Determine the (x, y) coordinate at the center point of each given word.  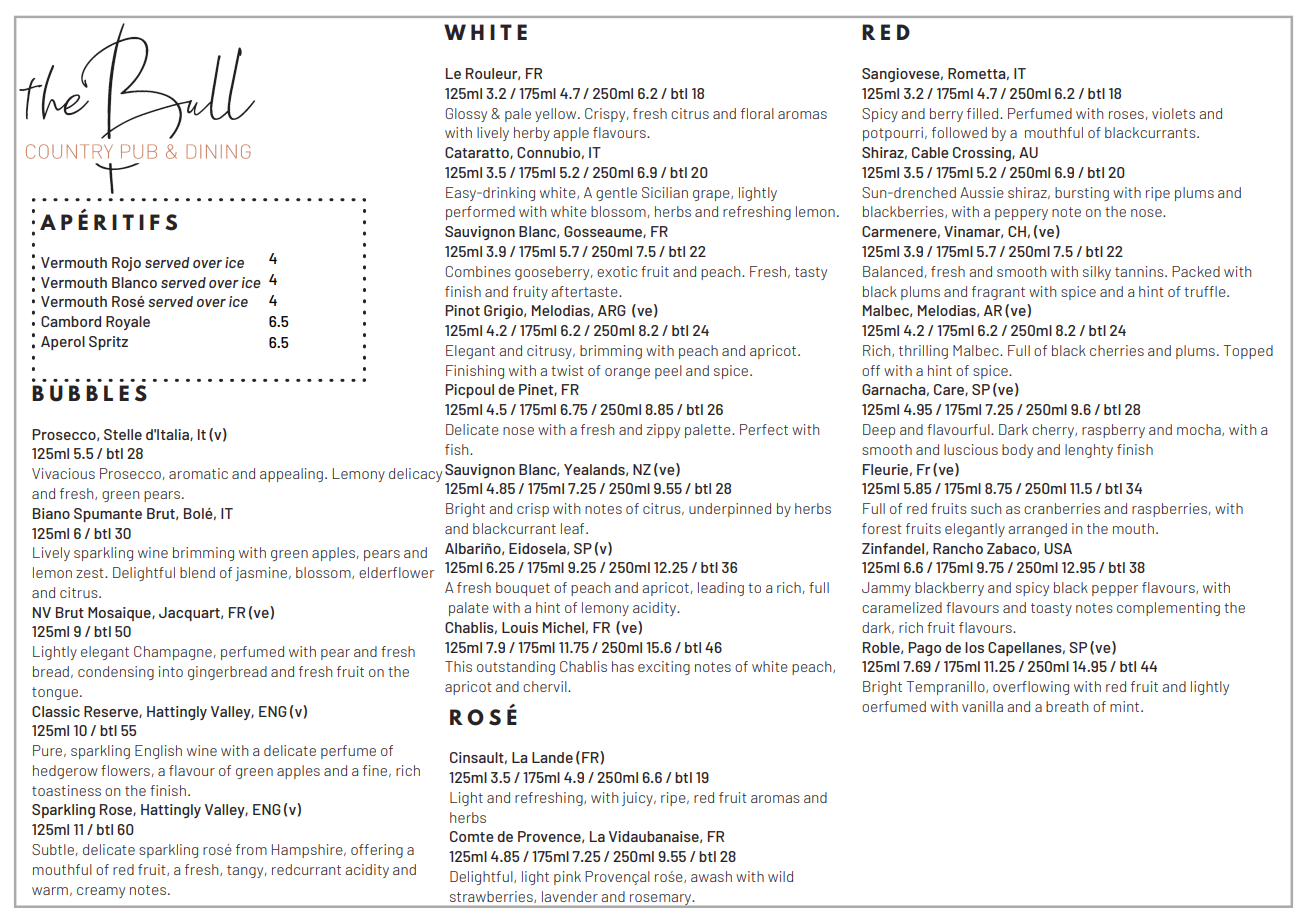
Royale (128, 323)
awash (711, 876)
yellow (557, 115)
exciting (664, 668)
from (251, 849)
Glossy (466, 115)
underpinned (730, 510)
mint (1126, 706)
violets (1173, 113)
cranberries (1062, 508)
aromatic (198, 473)
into (171, 671)
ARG (612, 310)
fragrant (998, 293)
